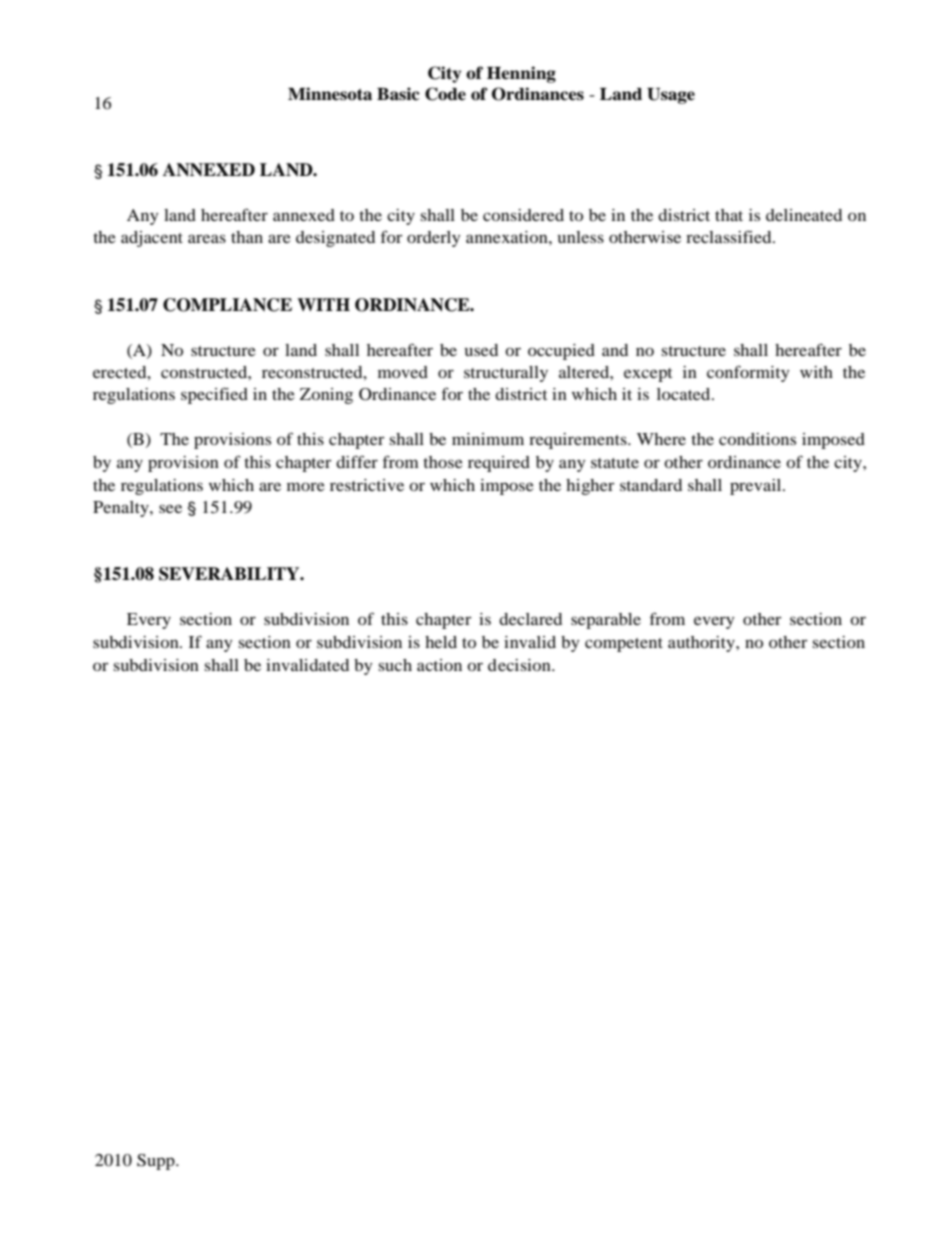  Describe the element at coordinates (671, 96) in the screenshot. I see `Usage` at that location.
